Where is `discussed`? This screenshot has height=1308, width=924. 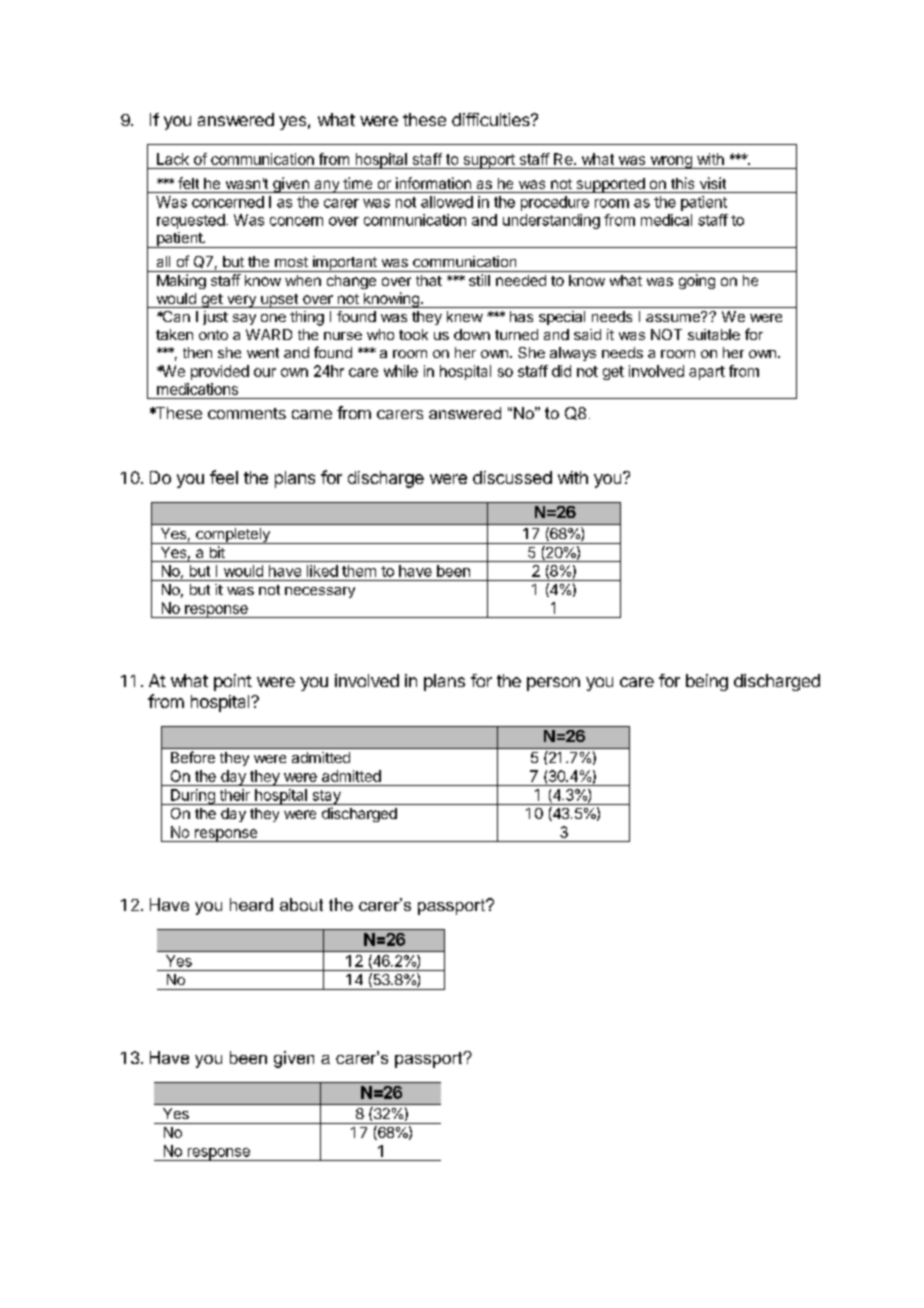 discussed is located at coordinates (512, 477).
